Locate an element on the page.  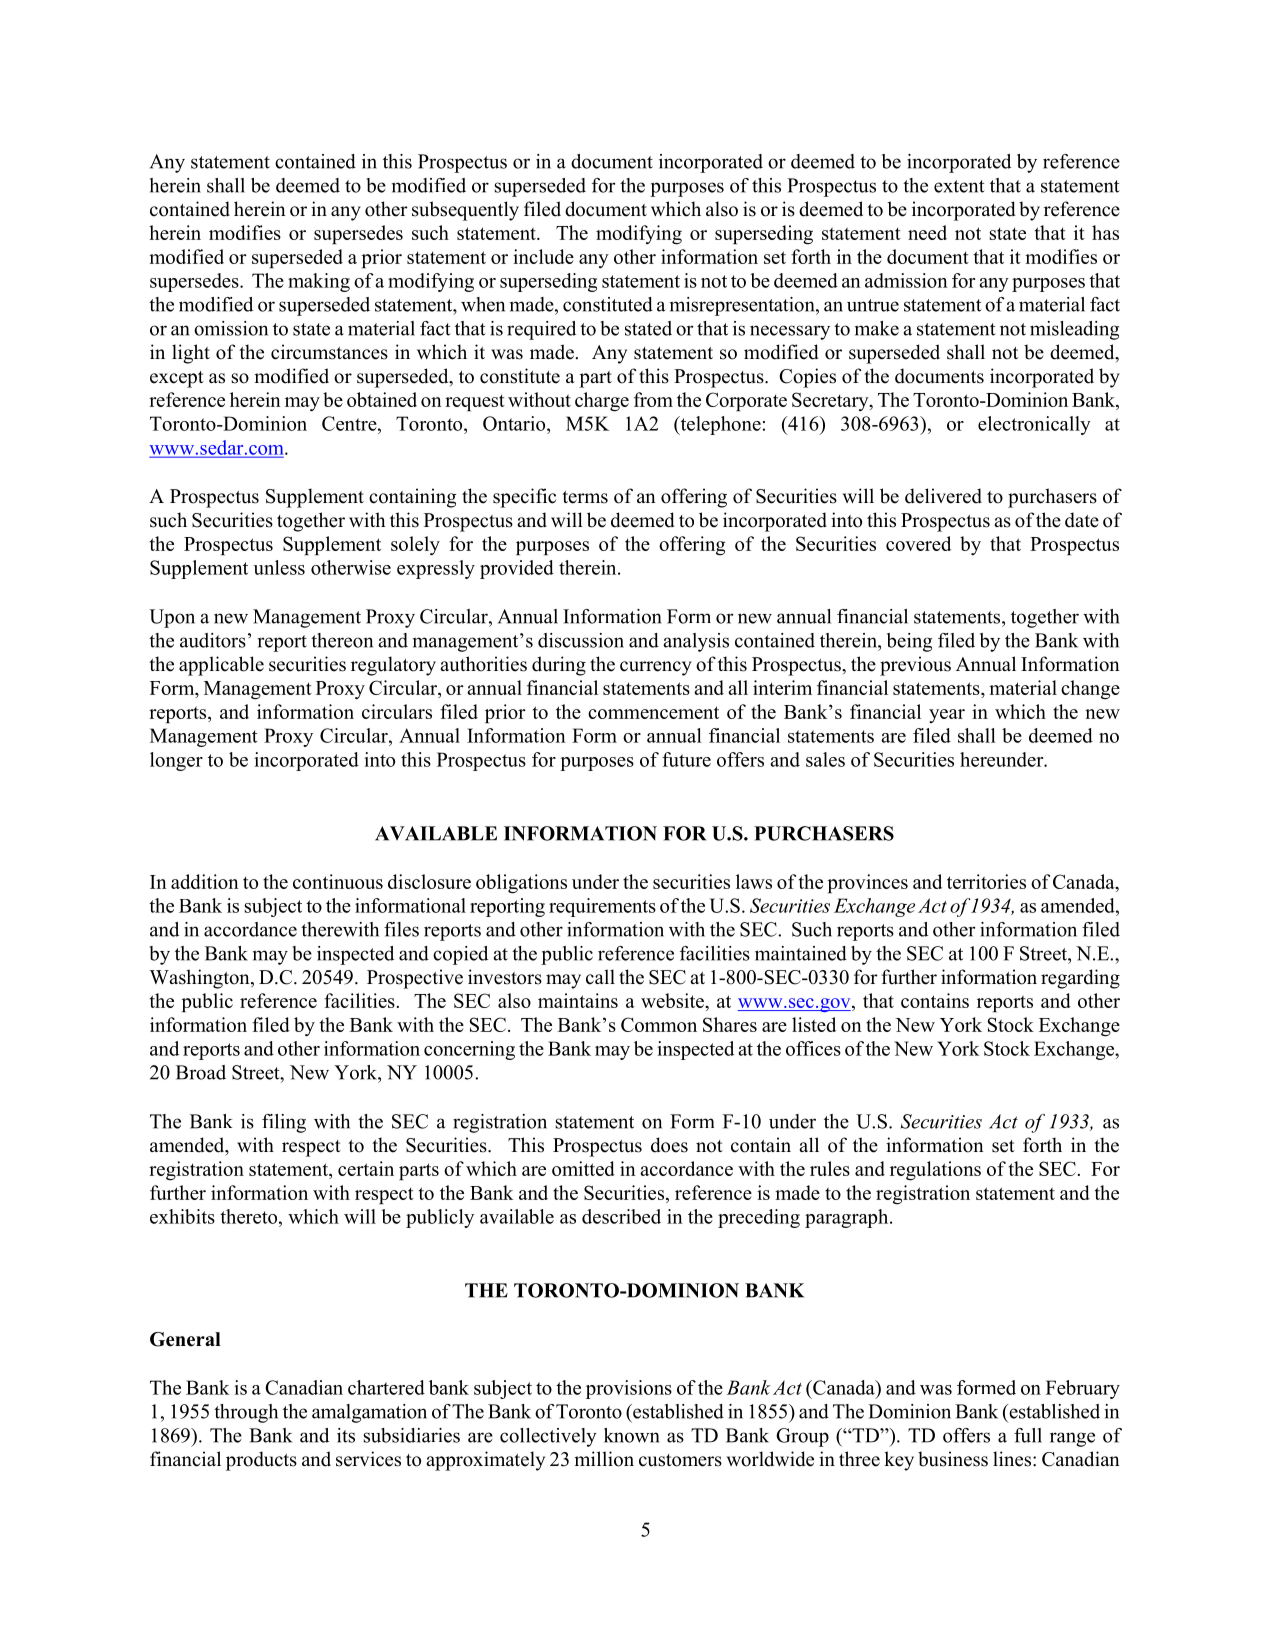
future is located at coordinates (686, 759).
